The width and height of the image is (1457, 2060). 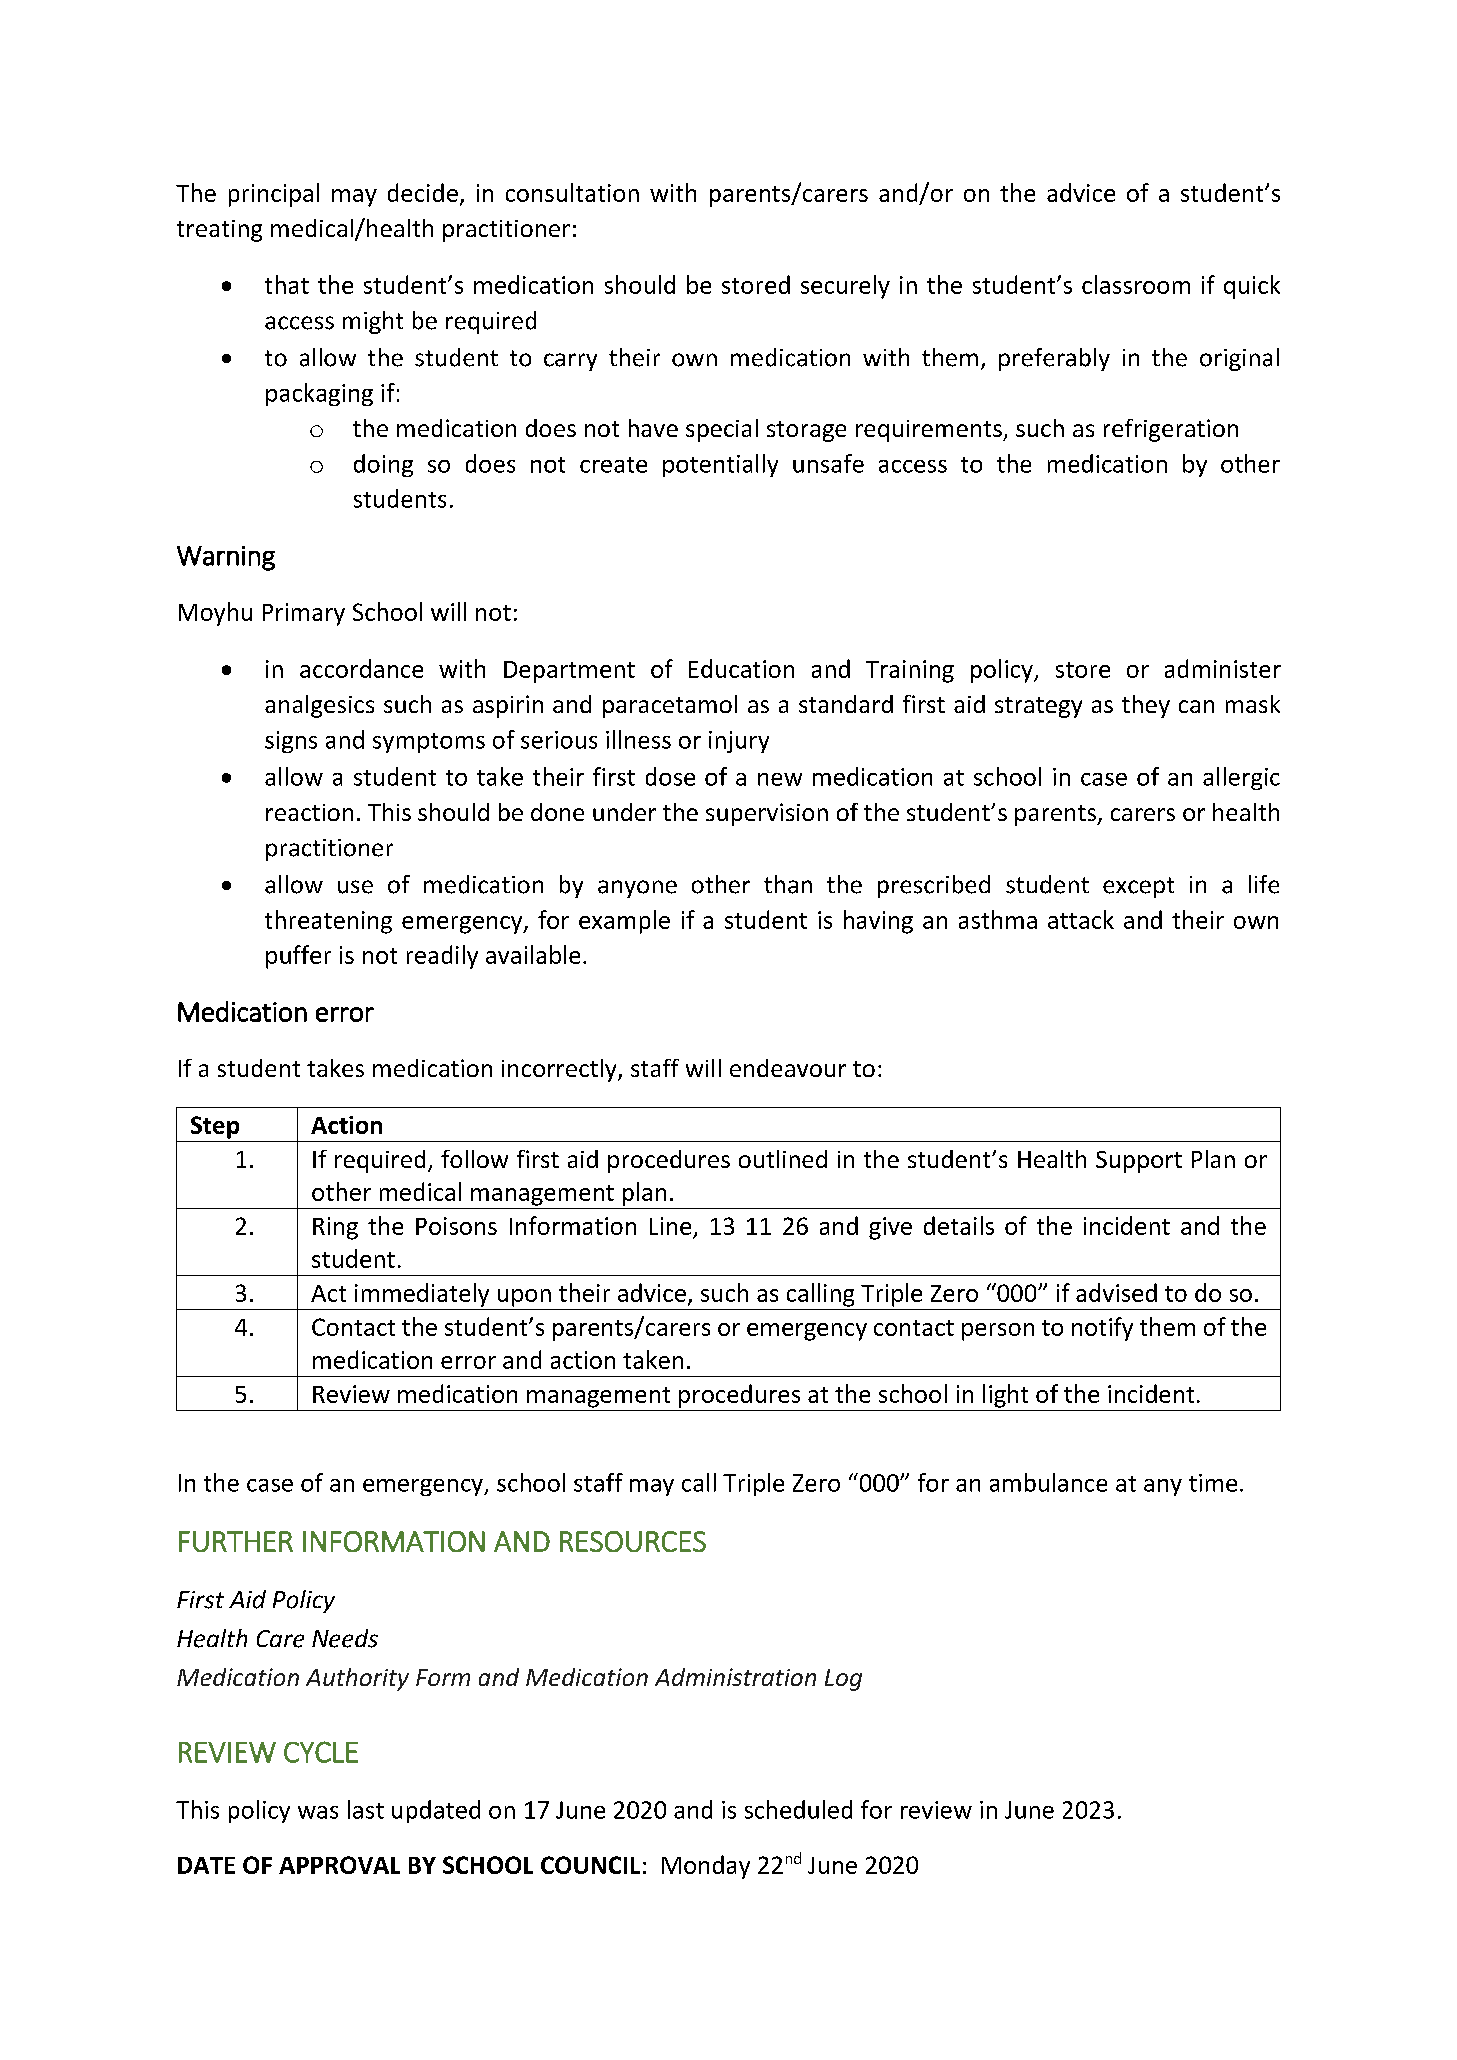 I want to click on classroom, so click(x=1136, y=284).
